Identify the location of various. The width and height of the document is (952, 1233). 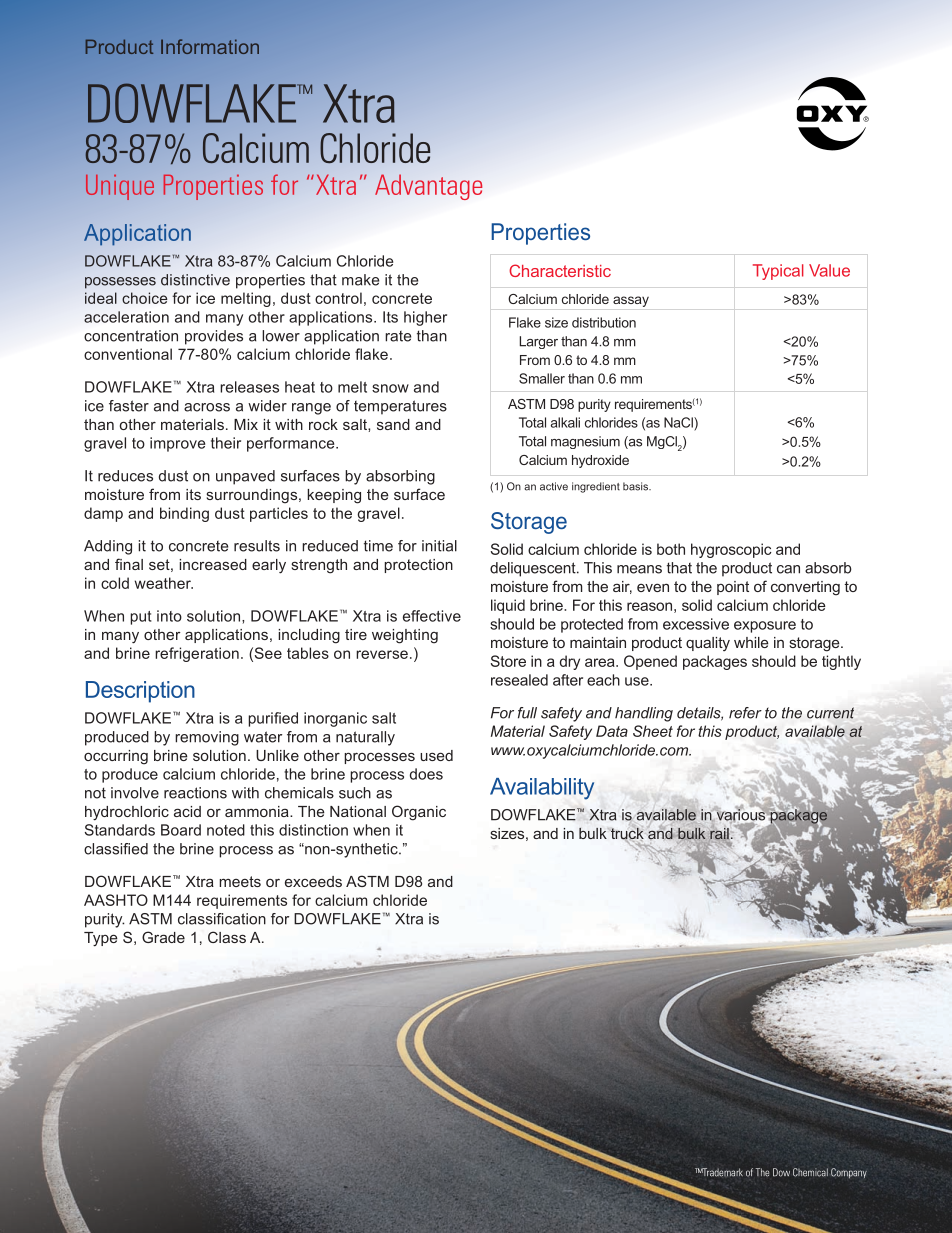
(741, 814).
